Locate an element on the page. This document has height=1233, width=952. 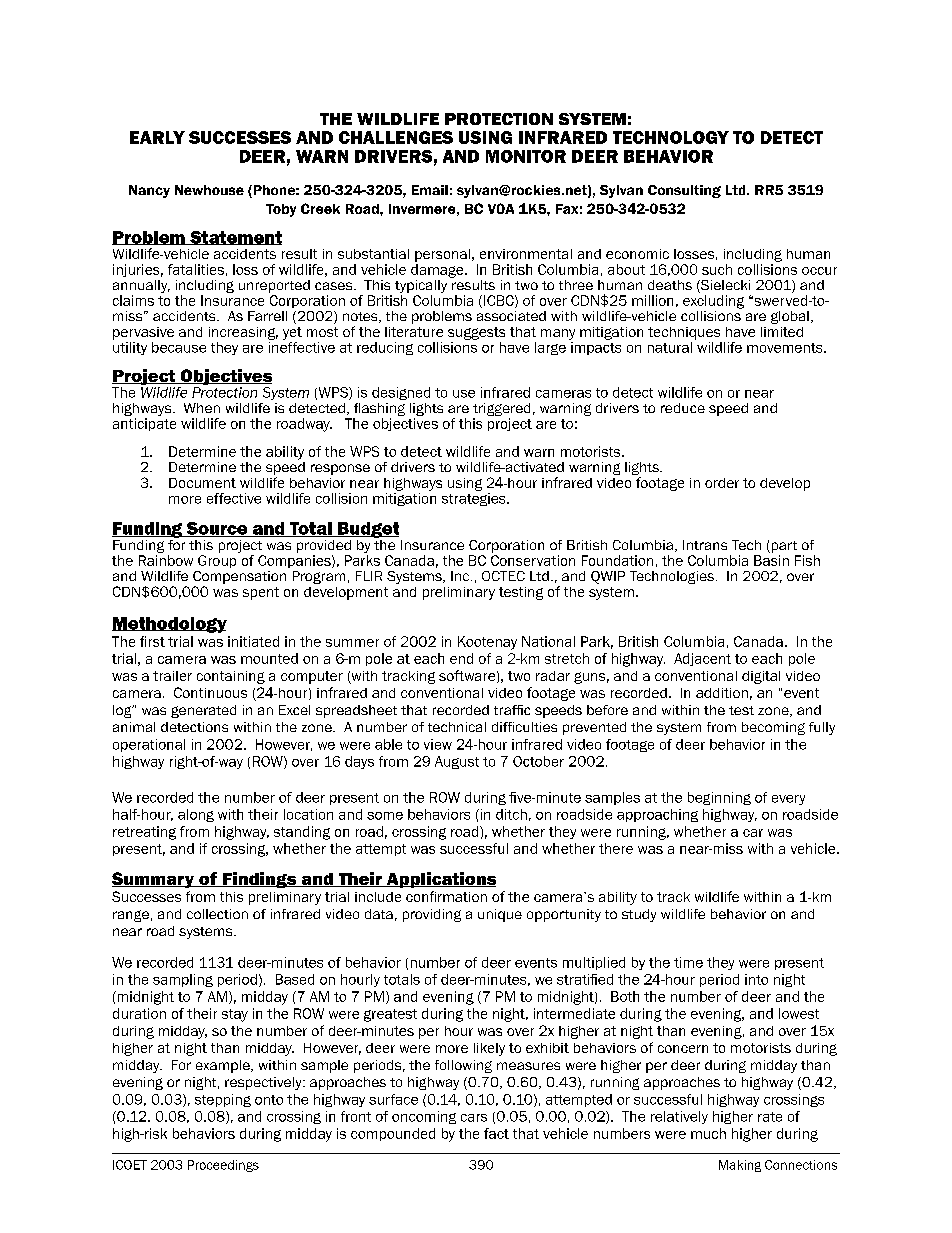
unique is located at coordinates (500, 915).
